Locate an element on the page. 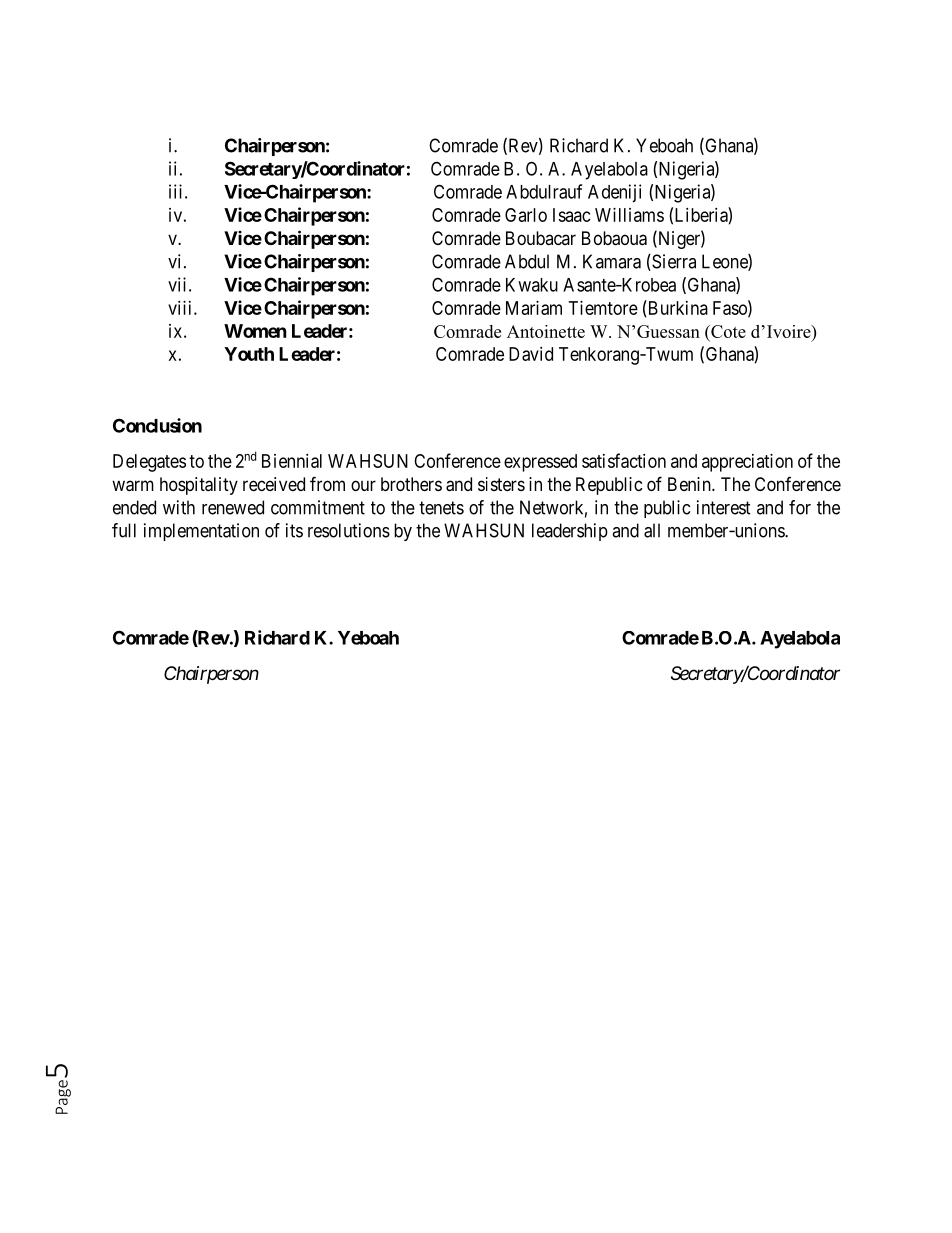 The width and height of the image is (952, 1233). tenets is located at coordinates (441, 508).
